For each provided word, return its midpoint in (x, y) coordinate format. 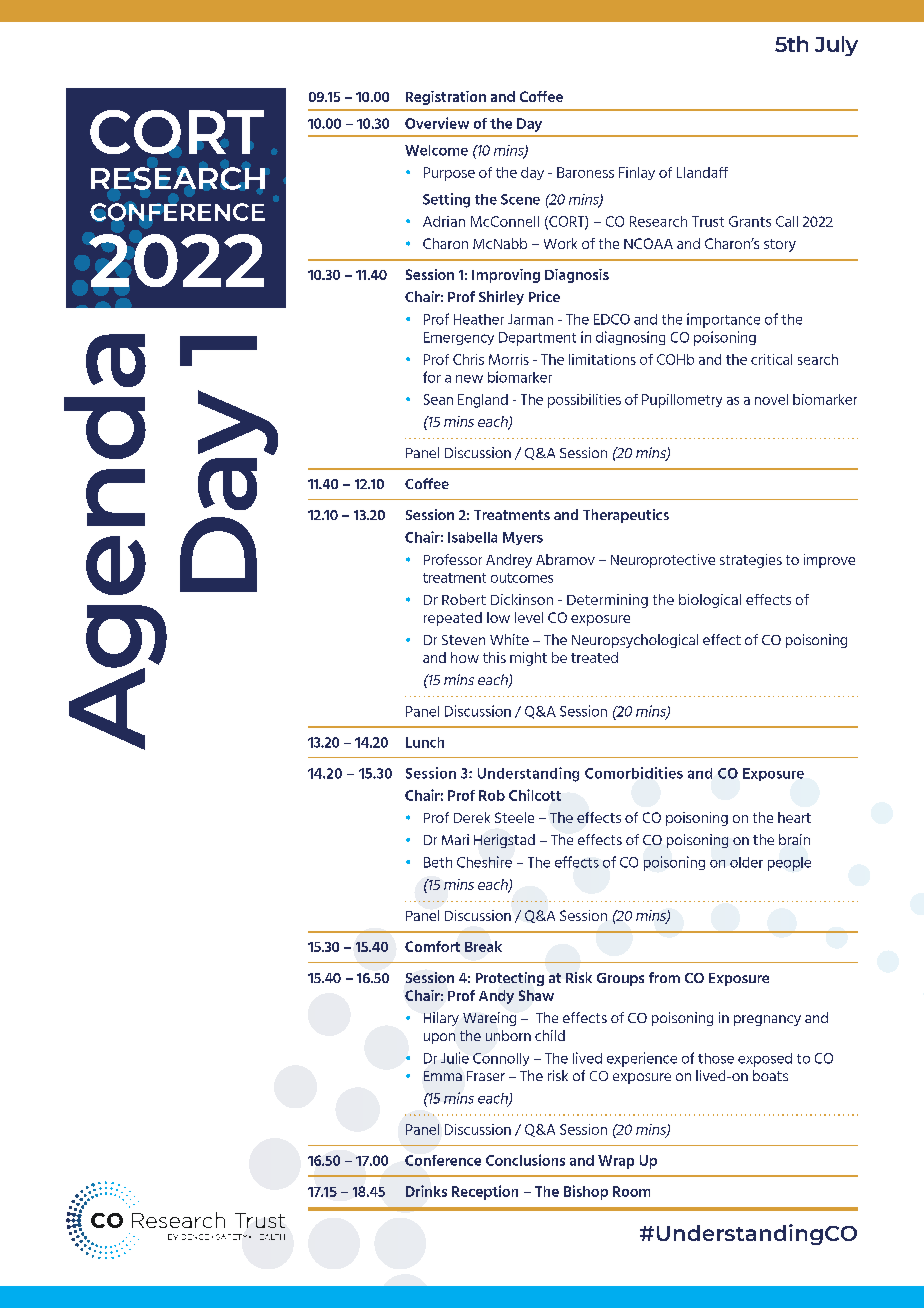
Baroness (585, 172)
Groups (620, 979)
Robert (464, 599)
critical (771, 359)
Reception (485, 1192)
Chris (468, 359)
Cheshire (484, 862)
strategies (751, 561)
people (789, 864)
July (836, 46)
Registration (446, 98)
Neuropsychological (635, 641)
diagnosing (630, 338)
